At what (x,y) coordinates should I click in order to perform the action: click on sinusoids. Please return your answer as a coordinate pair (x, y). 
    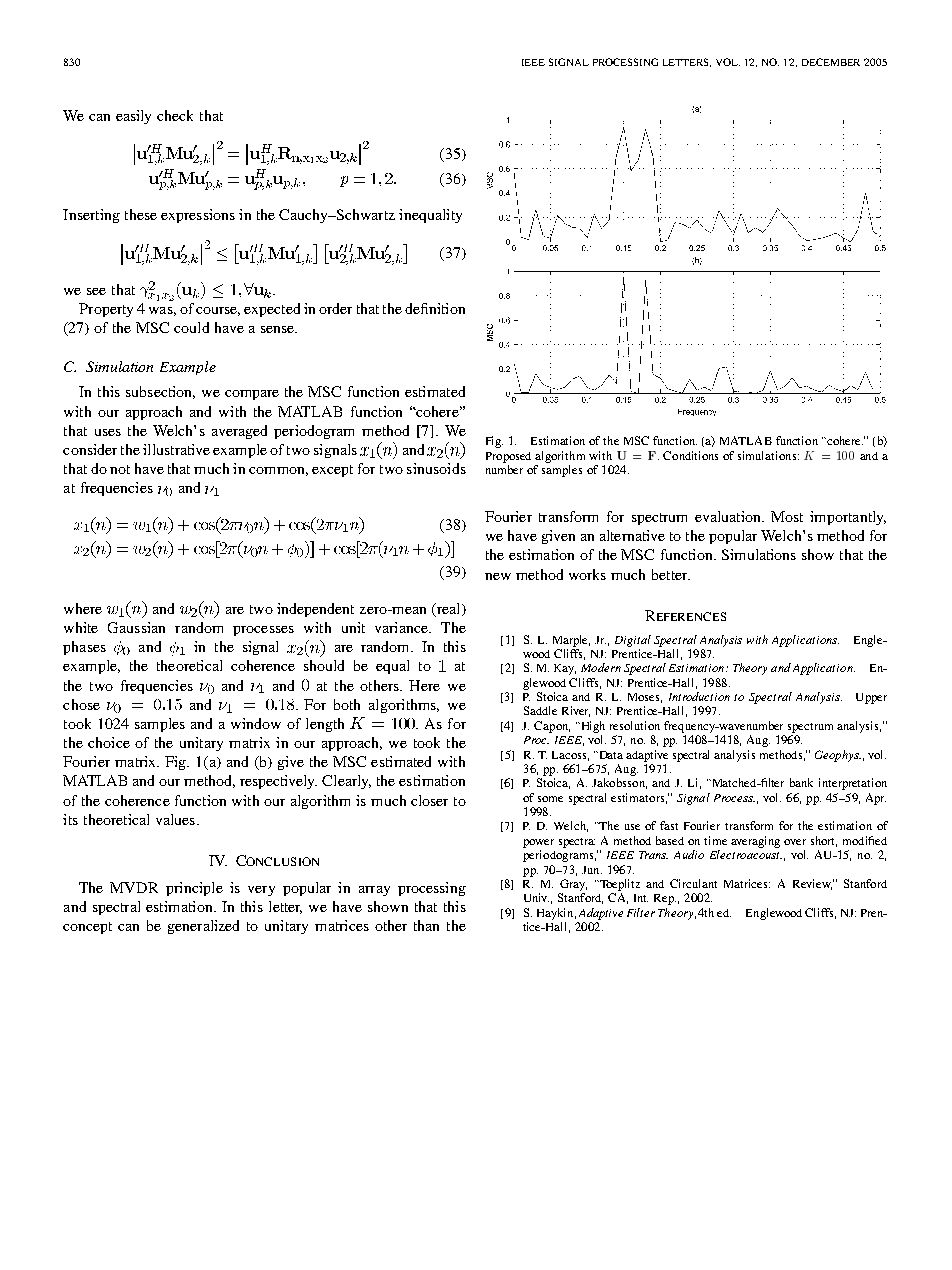
    Looking at the image, I should click on (436, 468).
